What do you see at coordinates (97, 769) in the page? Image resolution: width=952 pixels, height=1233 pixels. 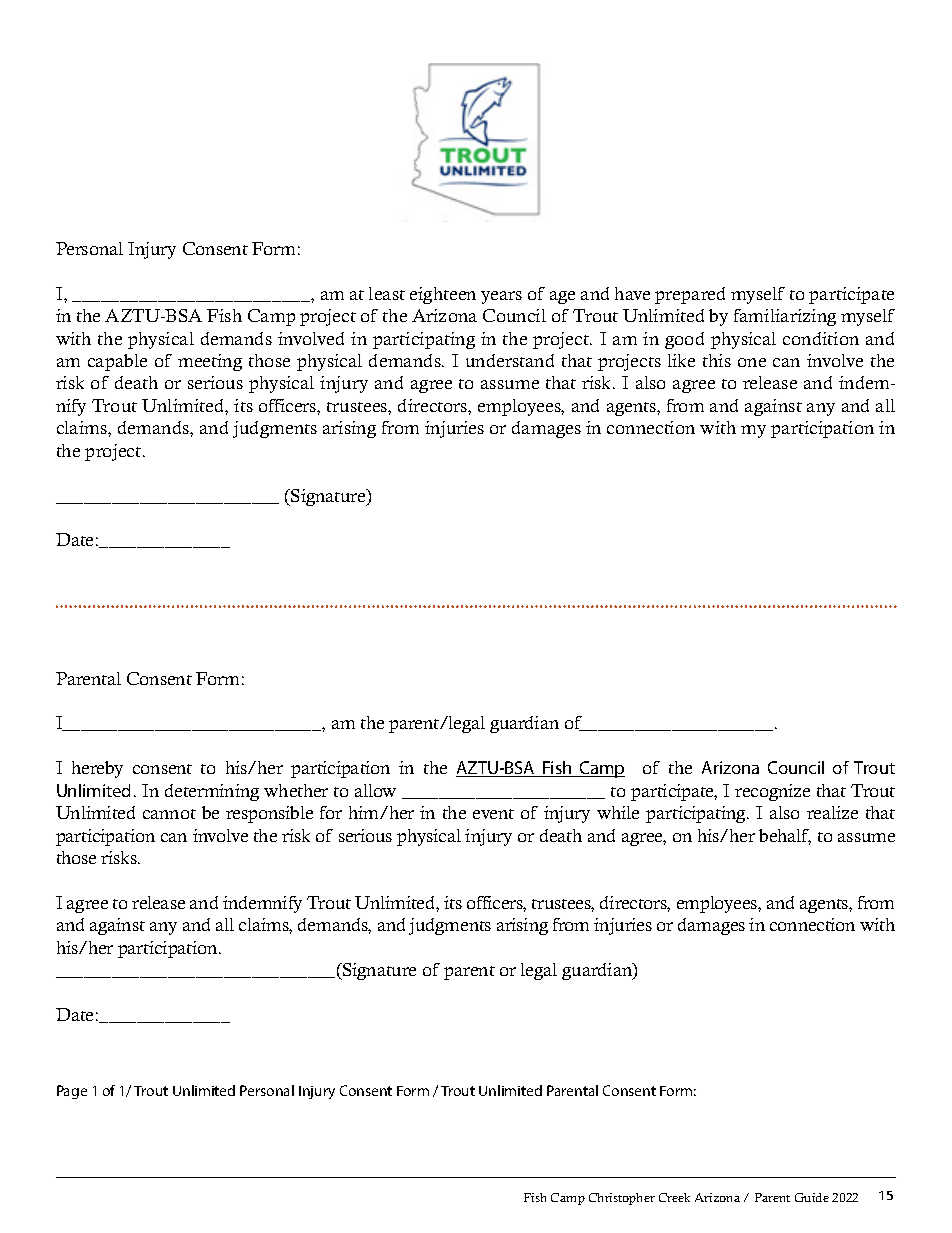 I see `hereby` at bounding box center [97, 769].
